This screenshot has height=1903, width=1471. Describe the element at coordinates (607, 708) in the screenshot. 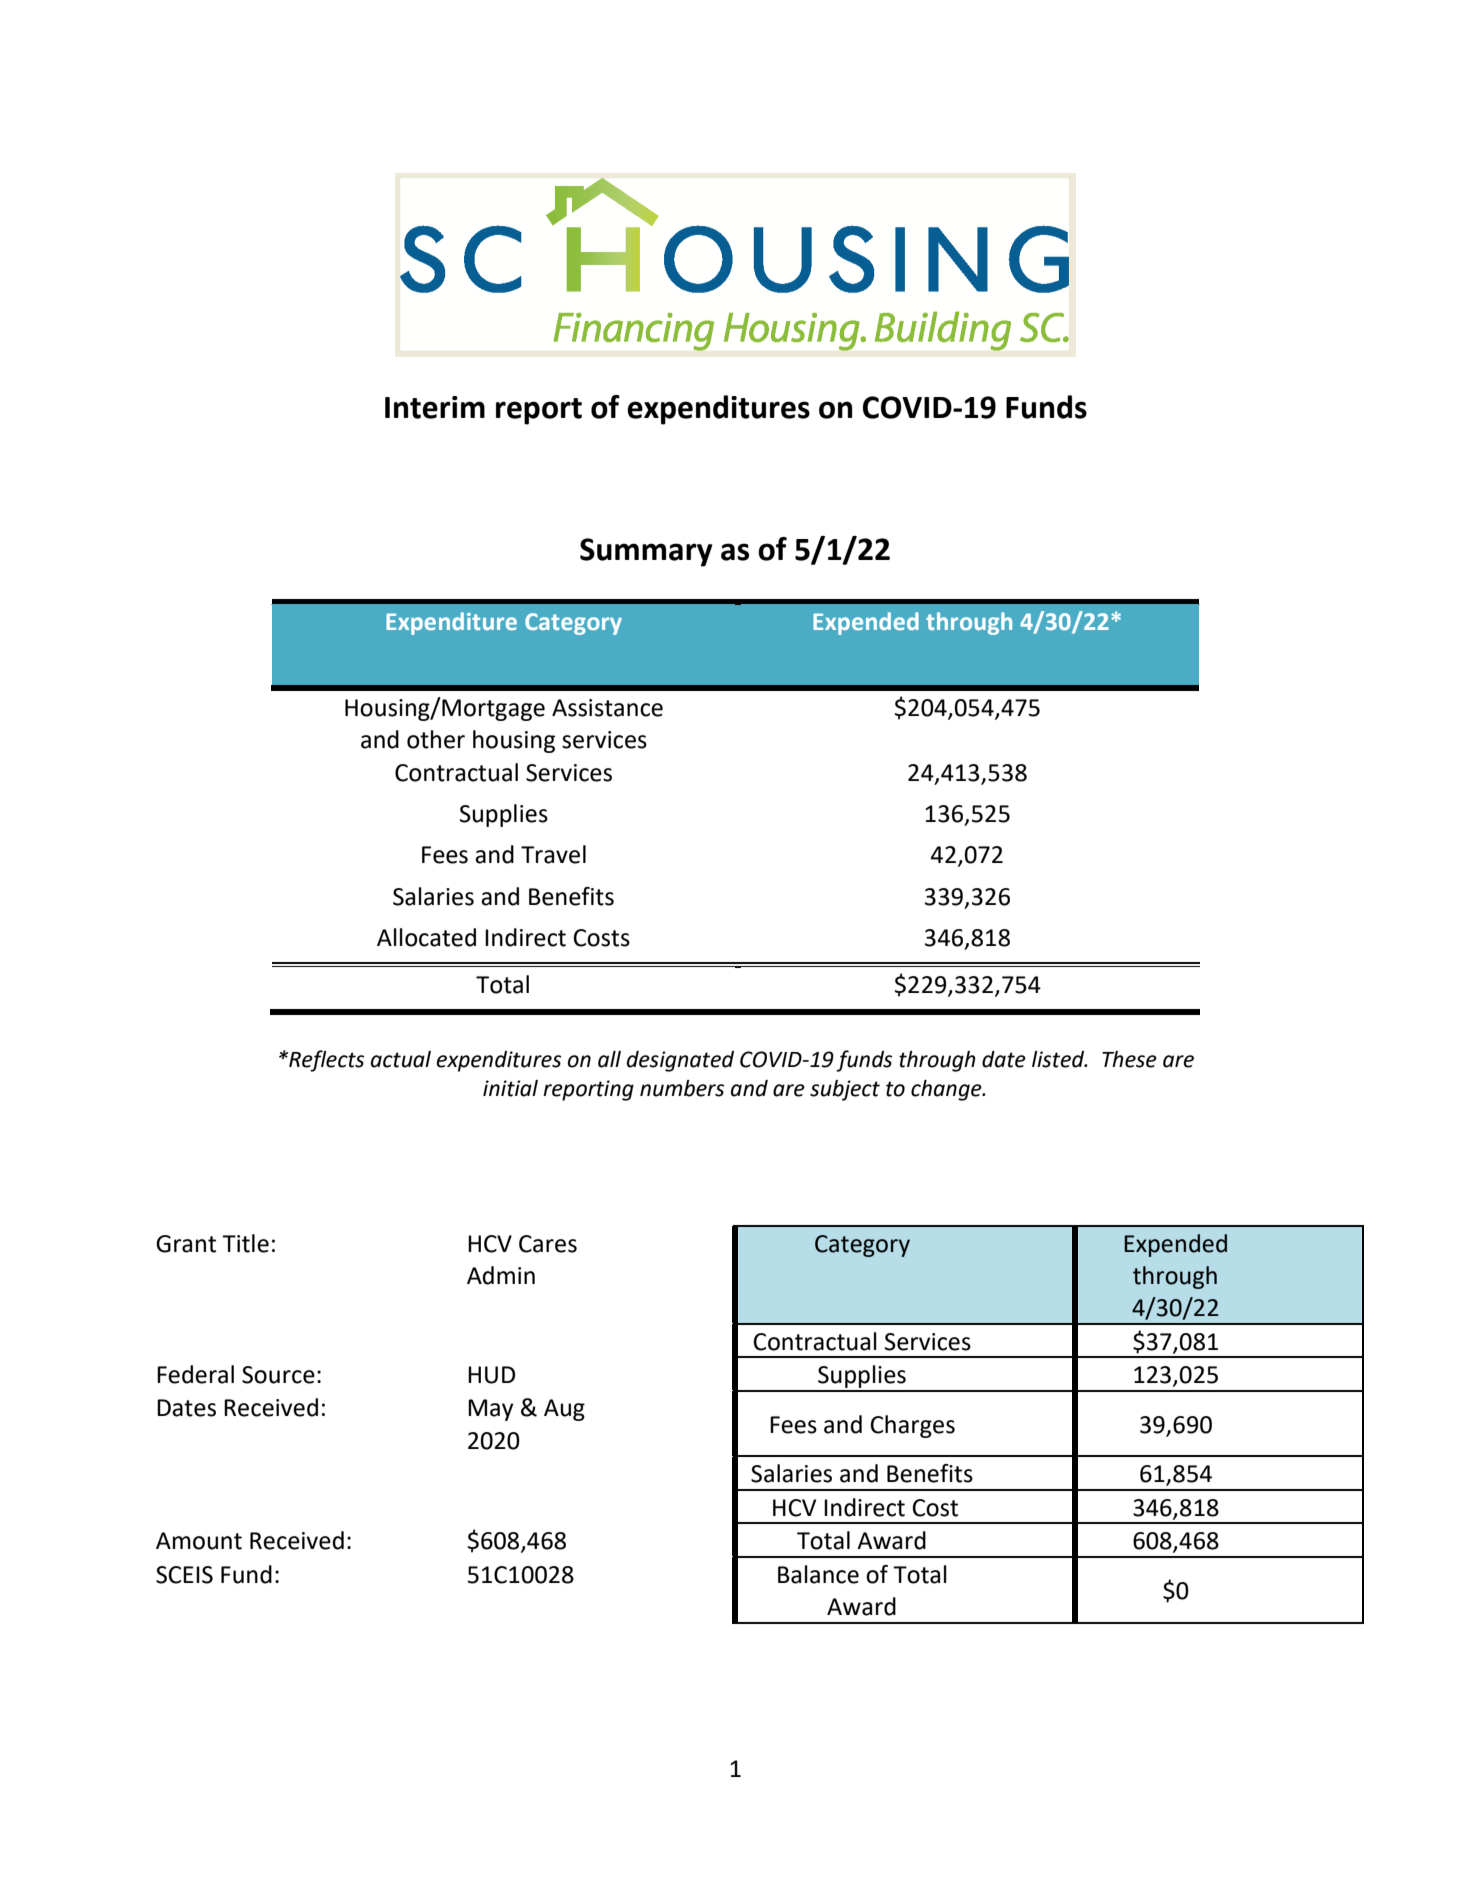

I see `Assistance` at that location.
